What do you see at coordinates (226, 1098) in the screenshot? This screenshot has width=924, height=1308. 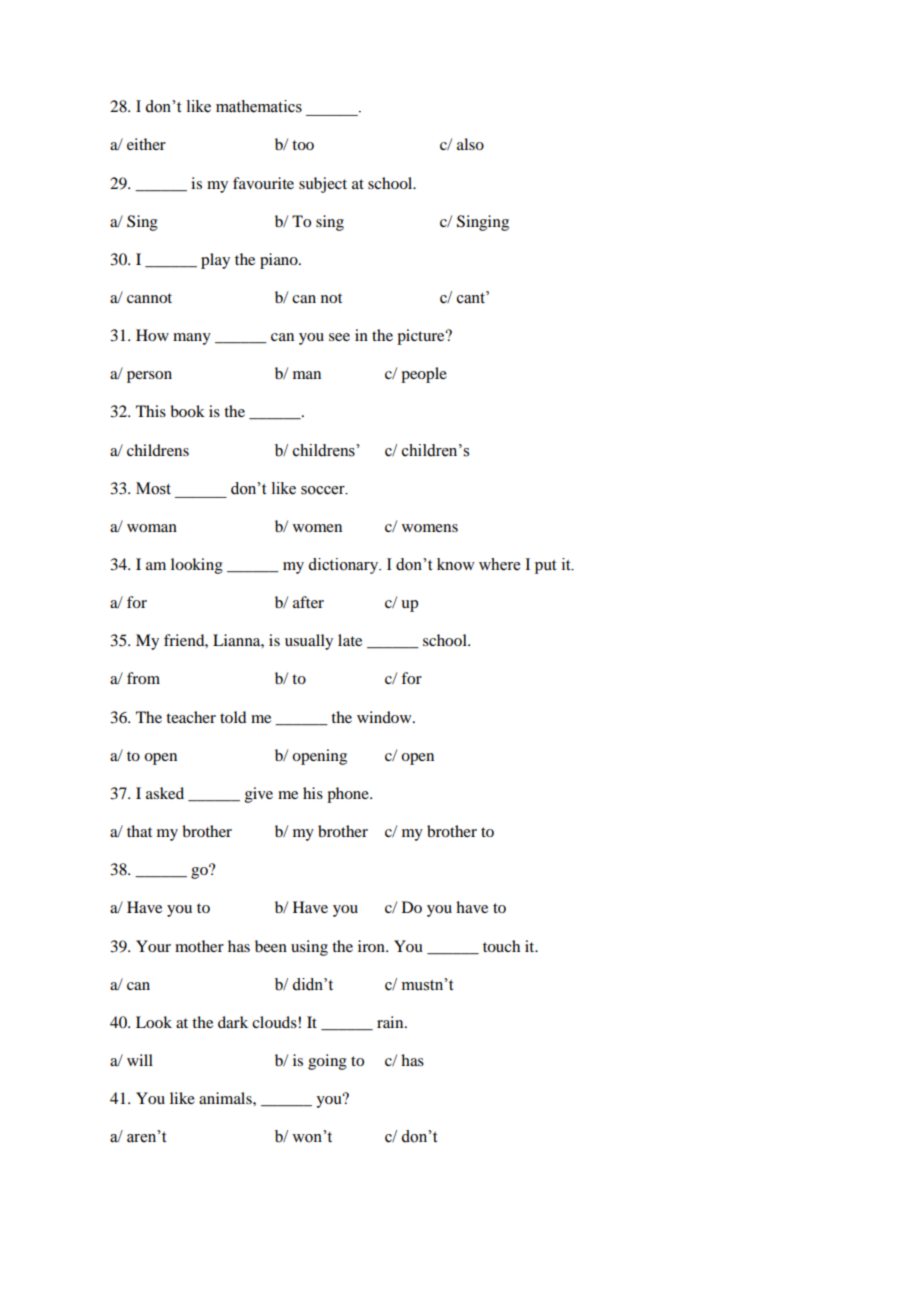 I see `animals` at bounding box center [226, 1098].
